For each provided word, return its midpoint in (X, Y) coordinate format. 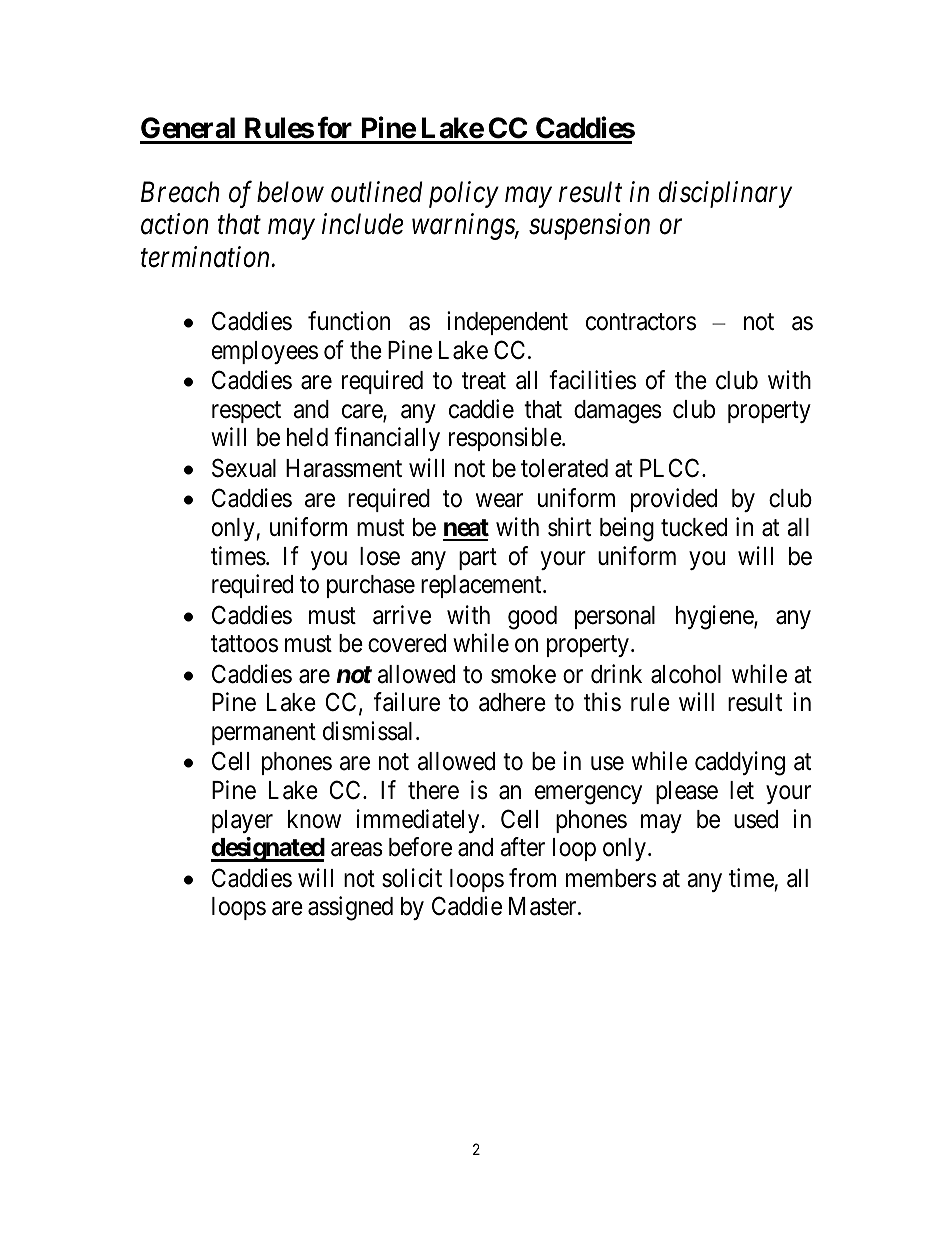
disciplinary (725, 194)
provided (674, 500)
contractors (641, 322)
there (433, 790)
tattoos (244, 644)
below (290, 192)
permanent (264, 734)
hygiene (715, 617)
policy (464, 194)
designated (268, 849)
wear (499, 501)
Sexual (244, 468)
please (687, 792)
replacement (482, 586)
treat (484, 381)
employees (265, 352)
